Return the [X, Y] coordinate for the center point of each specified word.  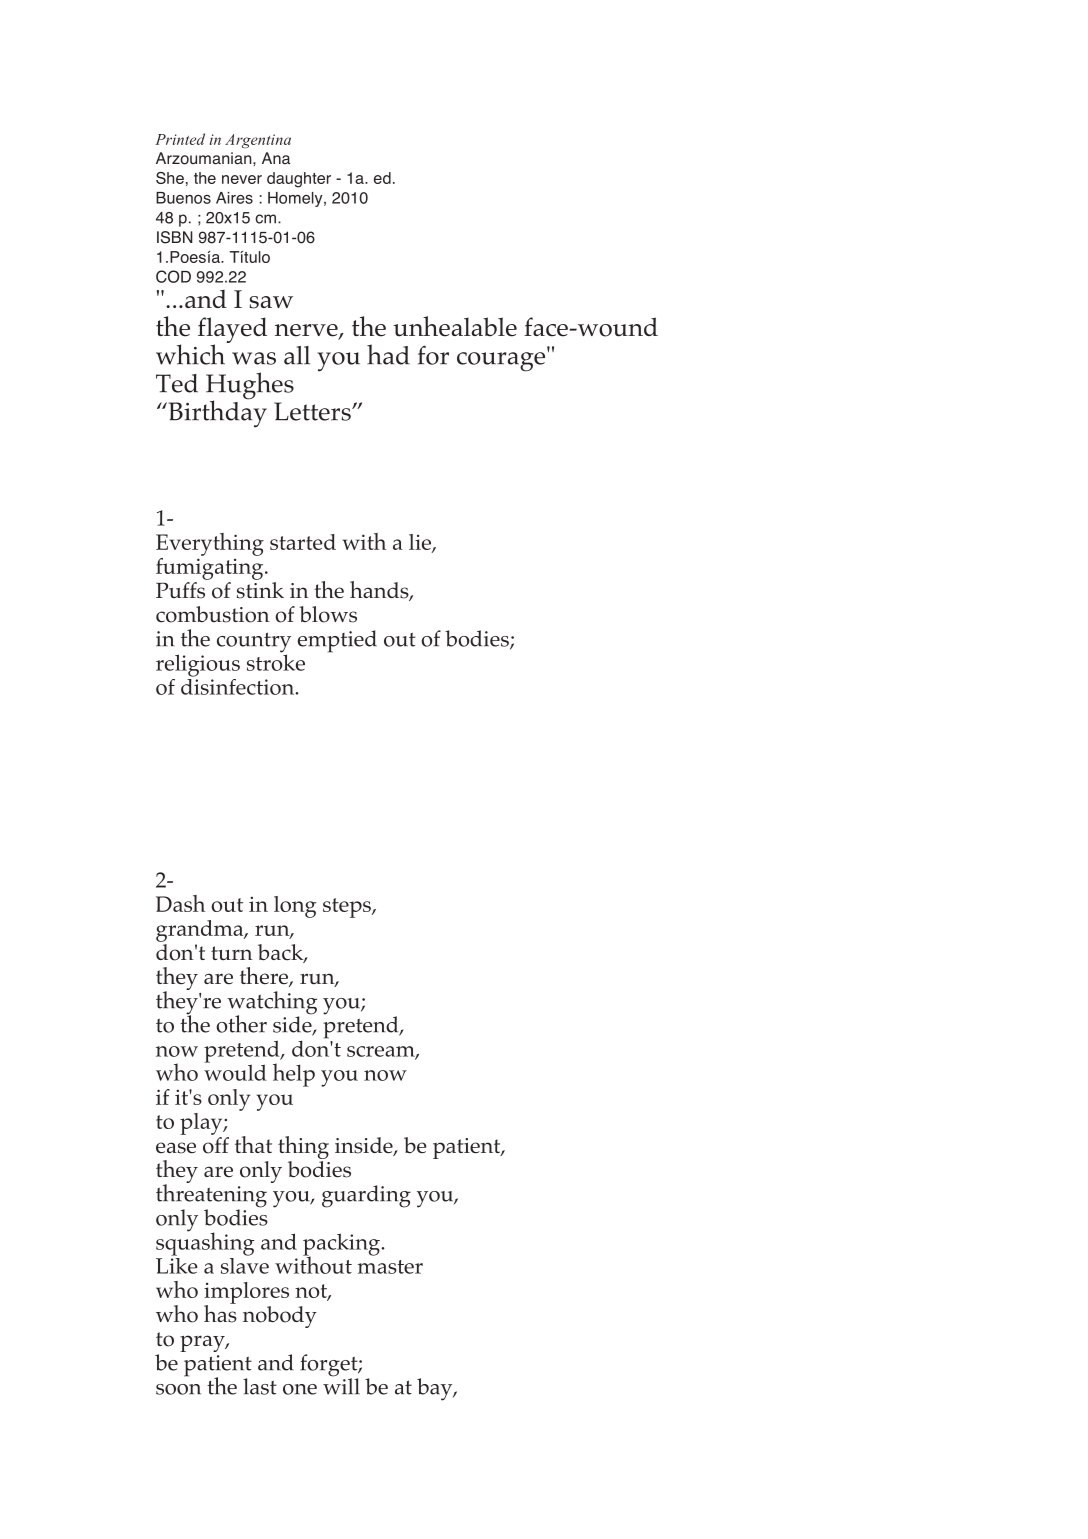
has [220, 1312]
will [341, 1385]
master [390, 1267]
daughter [299, 180]
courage [501, 362]
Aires [234, 198]
